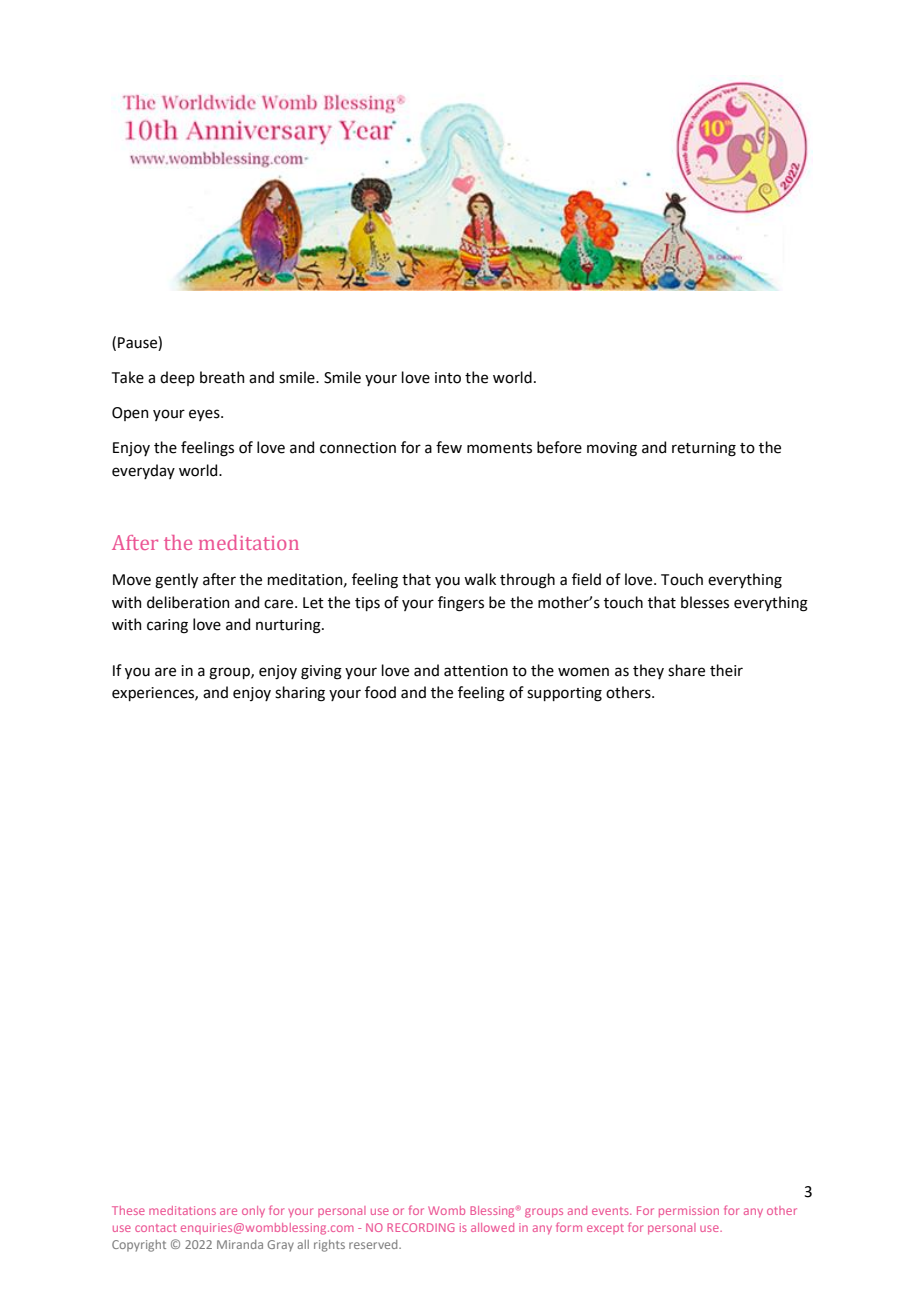  Describe the element at coordinates (156, 1228) in the image. I see `contact` at that location.
